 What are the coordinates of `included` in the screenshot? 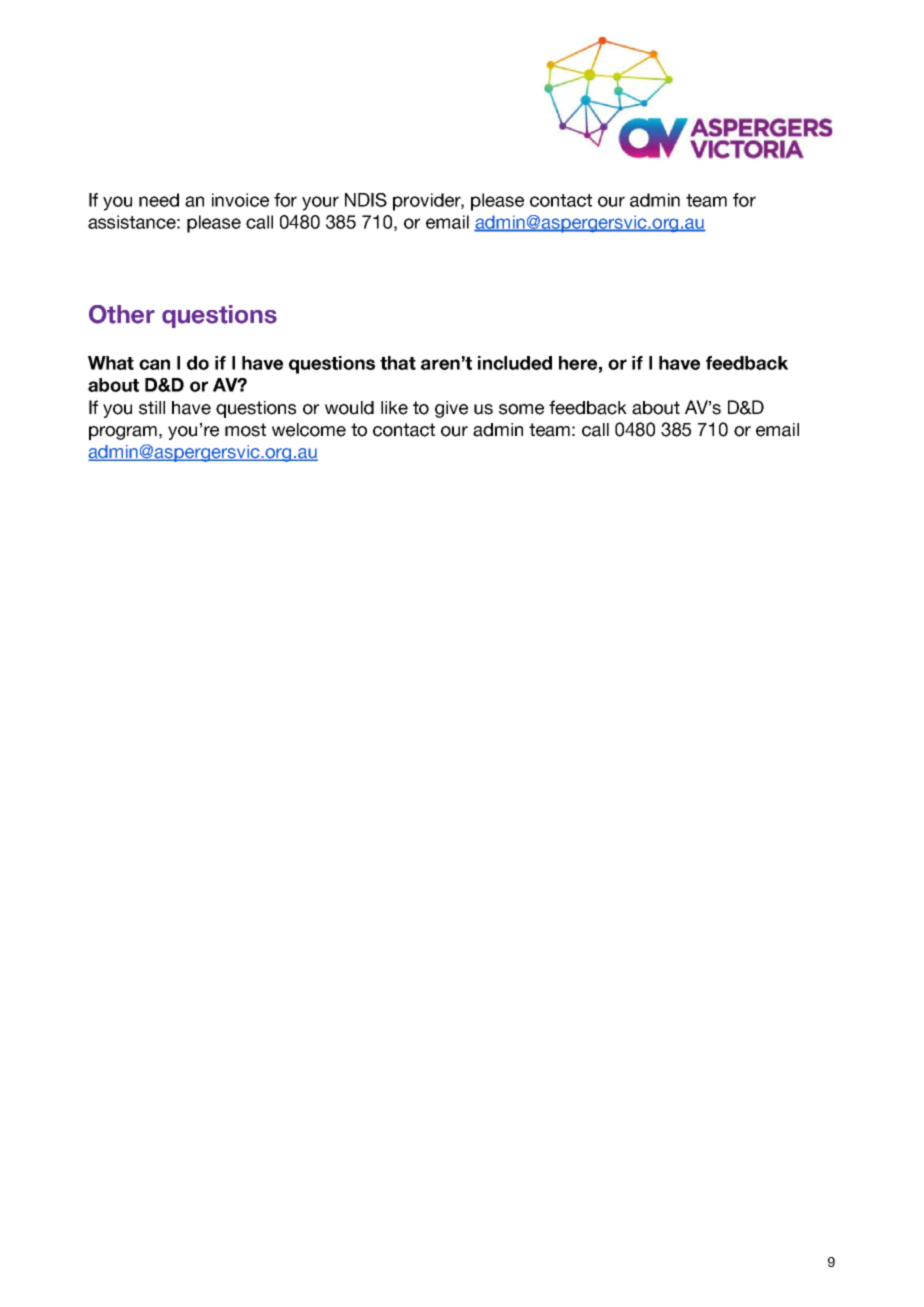 It's located at (515, 363).
